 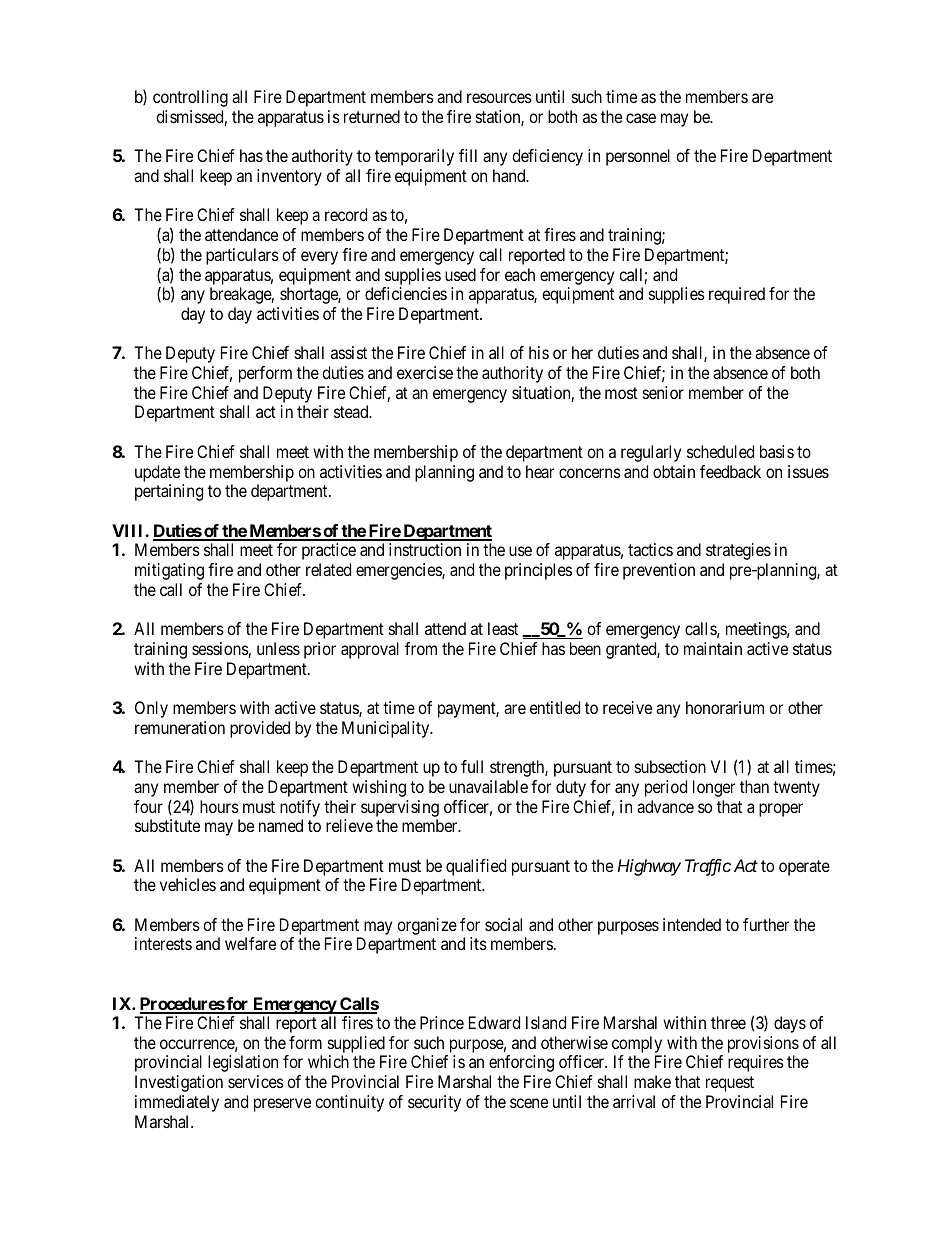 I want to click on maintain, so click(x=713, y=648).
